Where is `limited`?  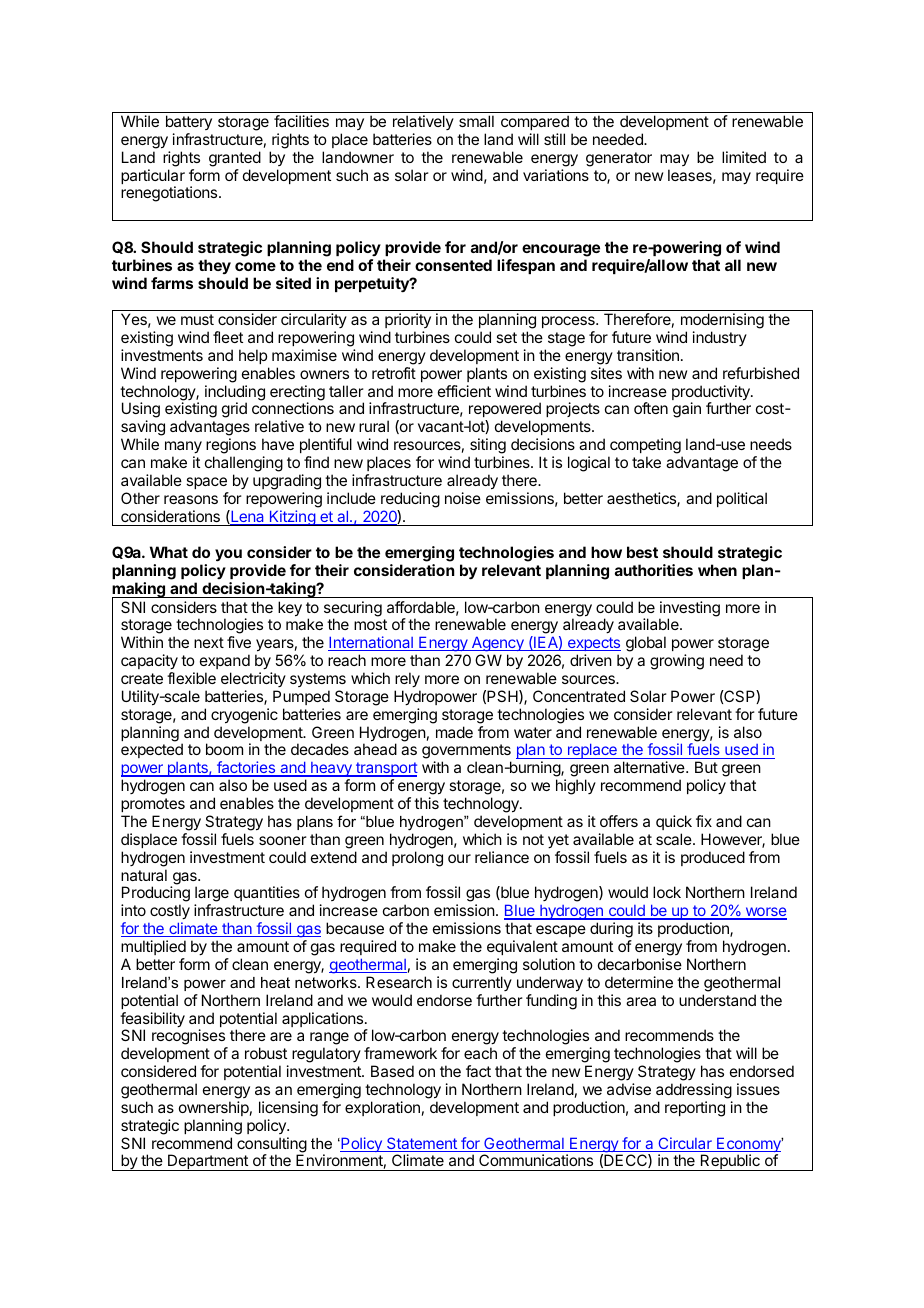
limited is located at coordinates (744, 157).
